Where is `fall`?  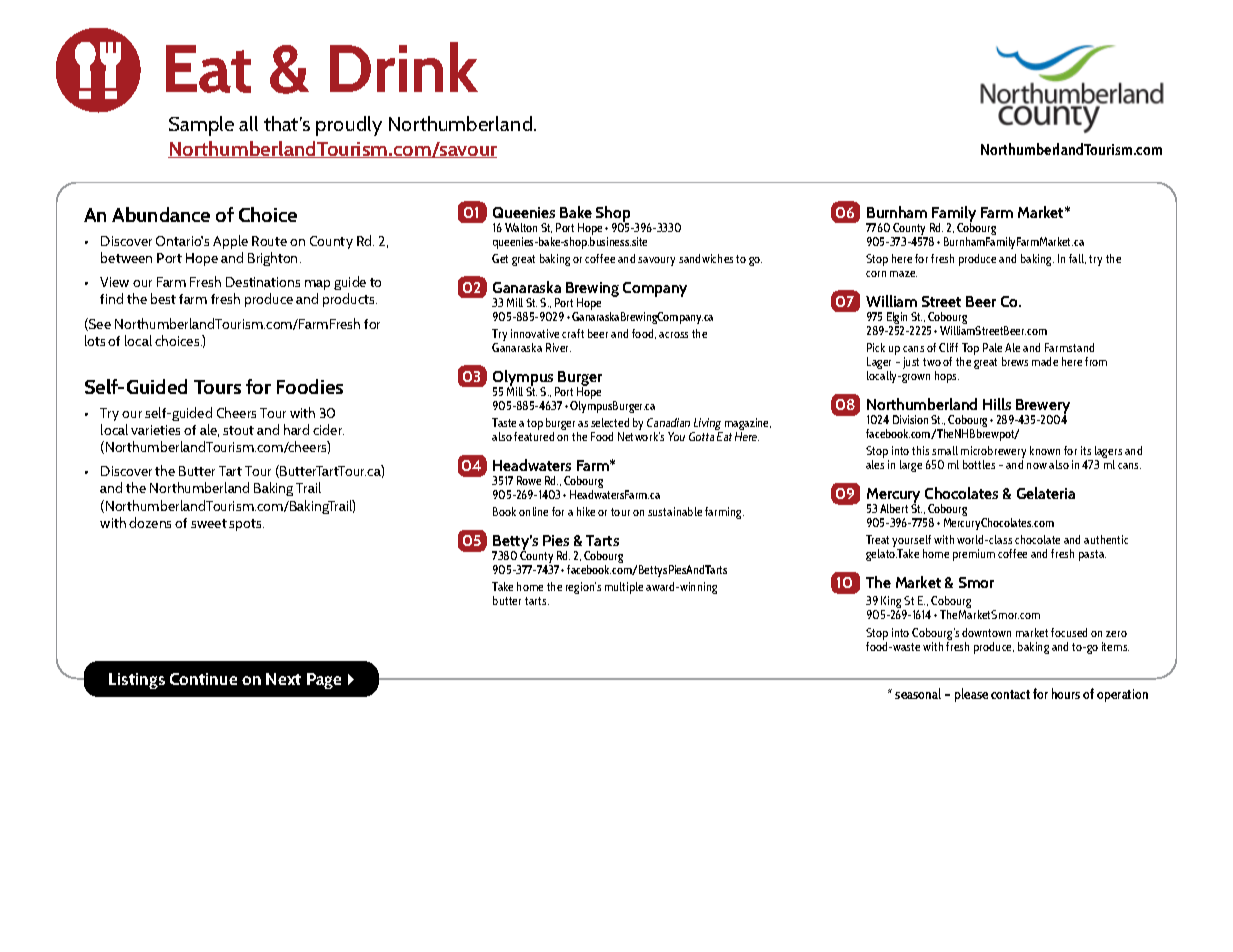
fall is located at coordinates (1077, 259).
